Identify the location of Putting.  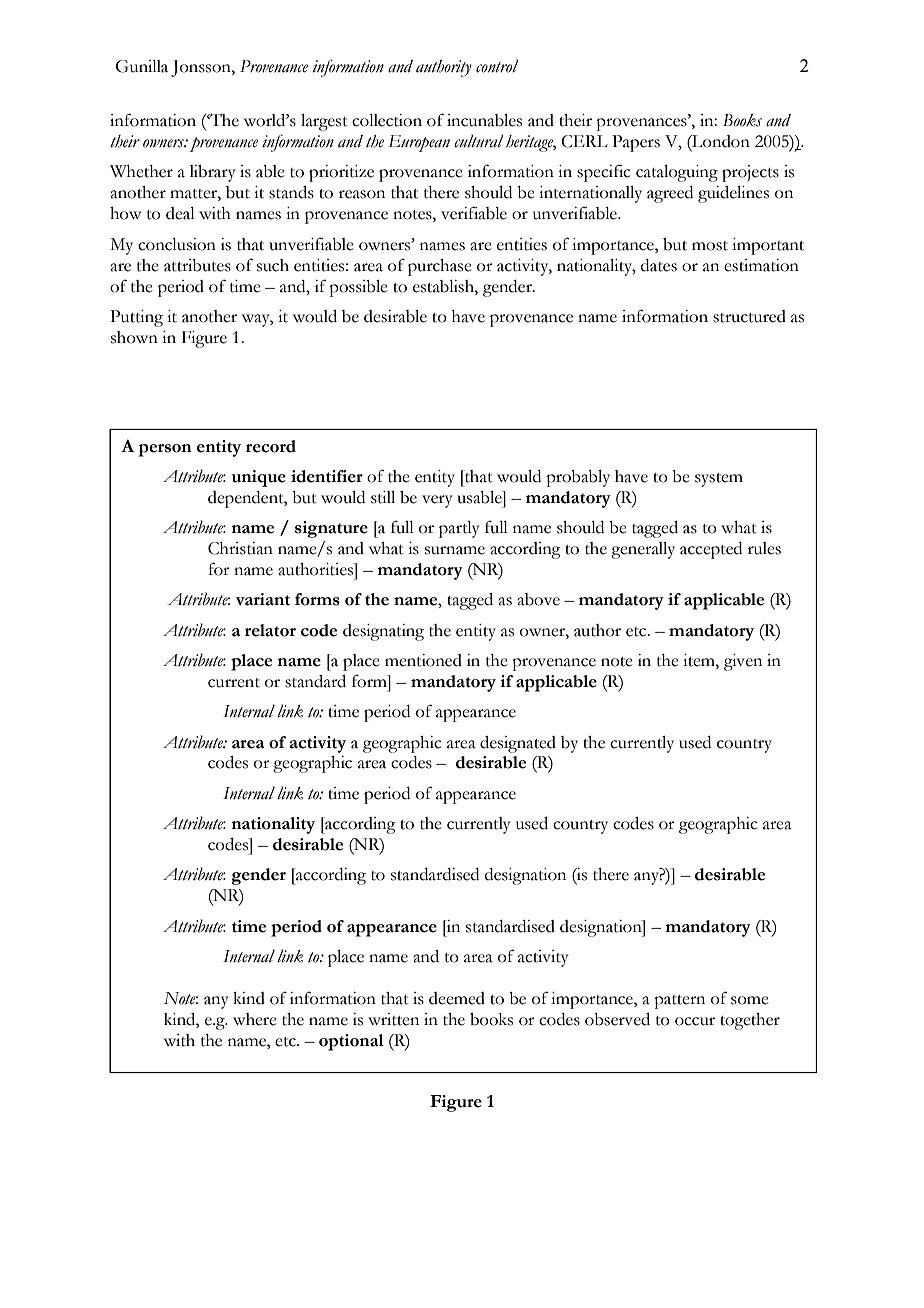
(136, 318).
